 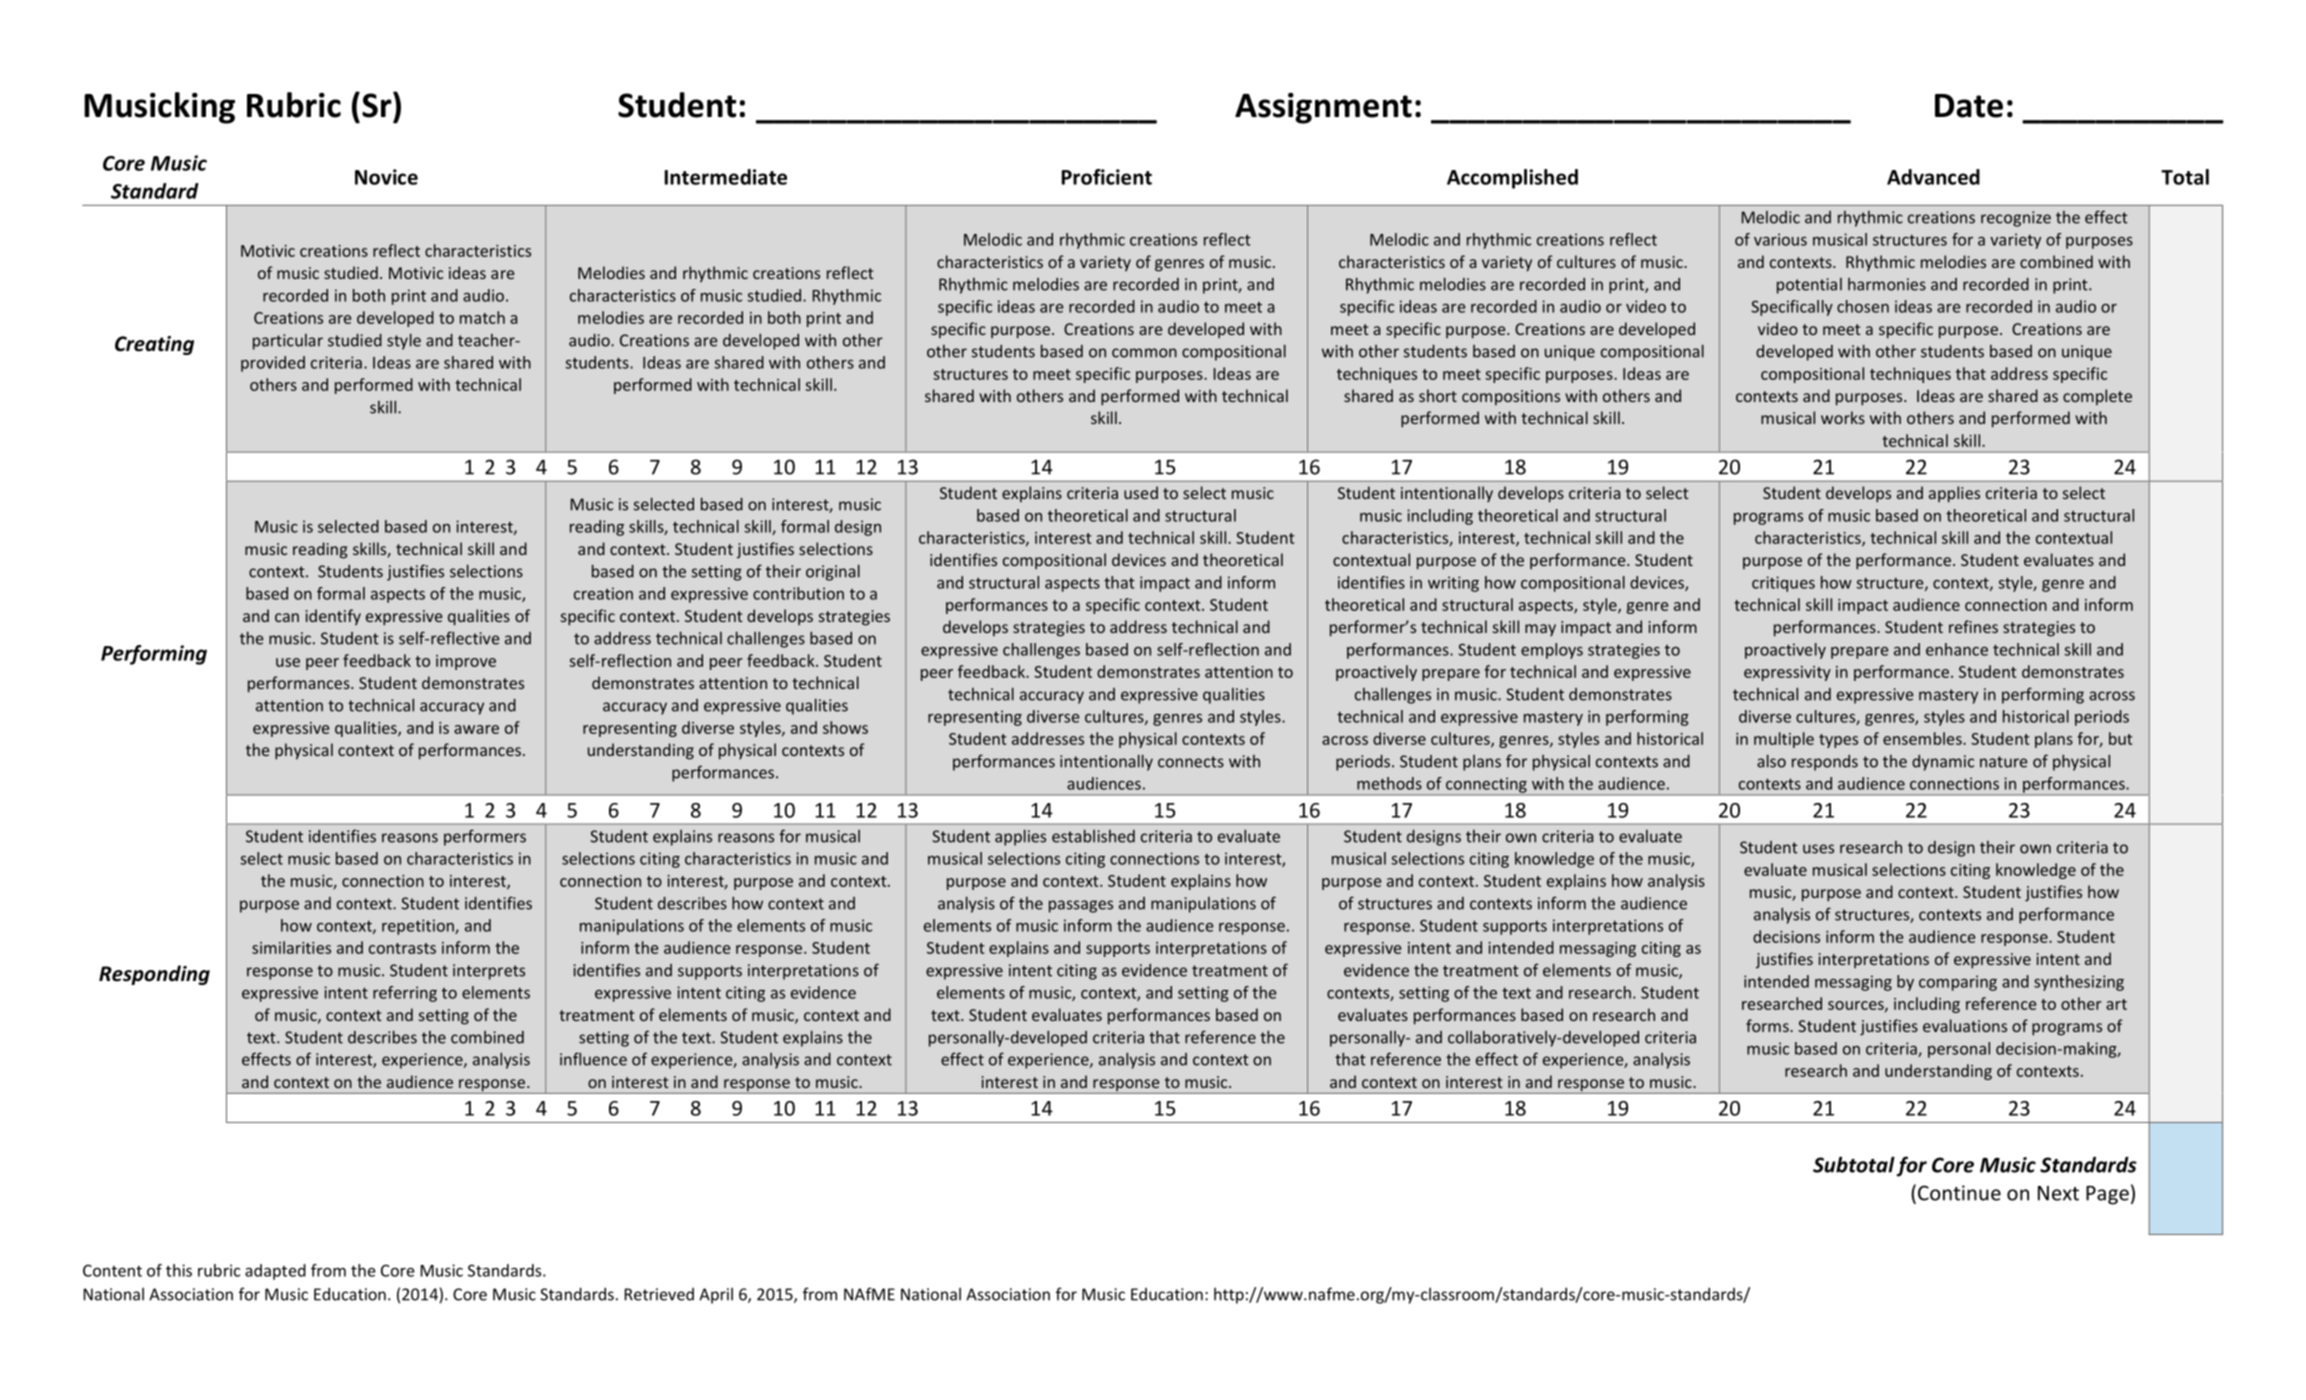 I want to click on Proficient, so click(x=1107, y=177).
